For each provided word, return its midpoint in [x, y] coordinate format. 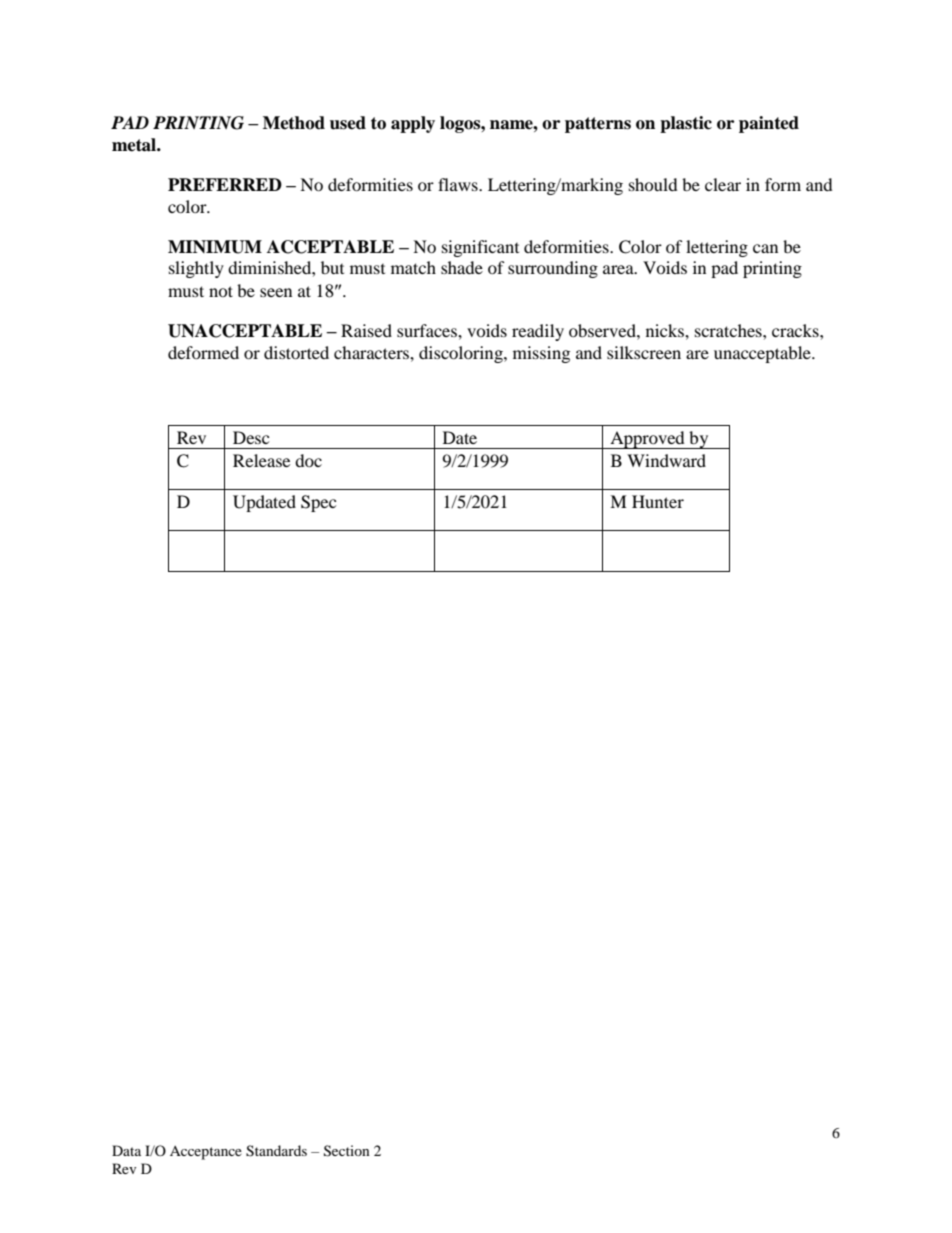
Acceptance [206, 1153]
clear [723, 184]
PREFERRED [225, 184]
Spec [318, 503]
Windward [666, 460]
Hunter [658, 501]
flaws [459, 184]
